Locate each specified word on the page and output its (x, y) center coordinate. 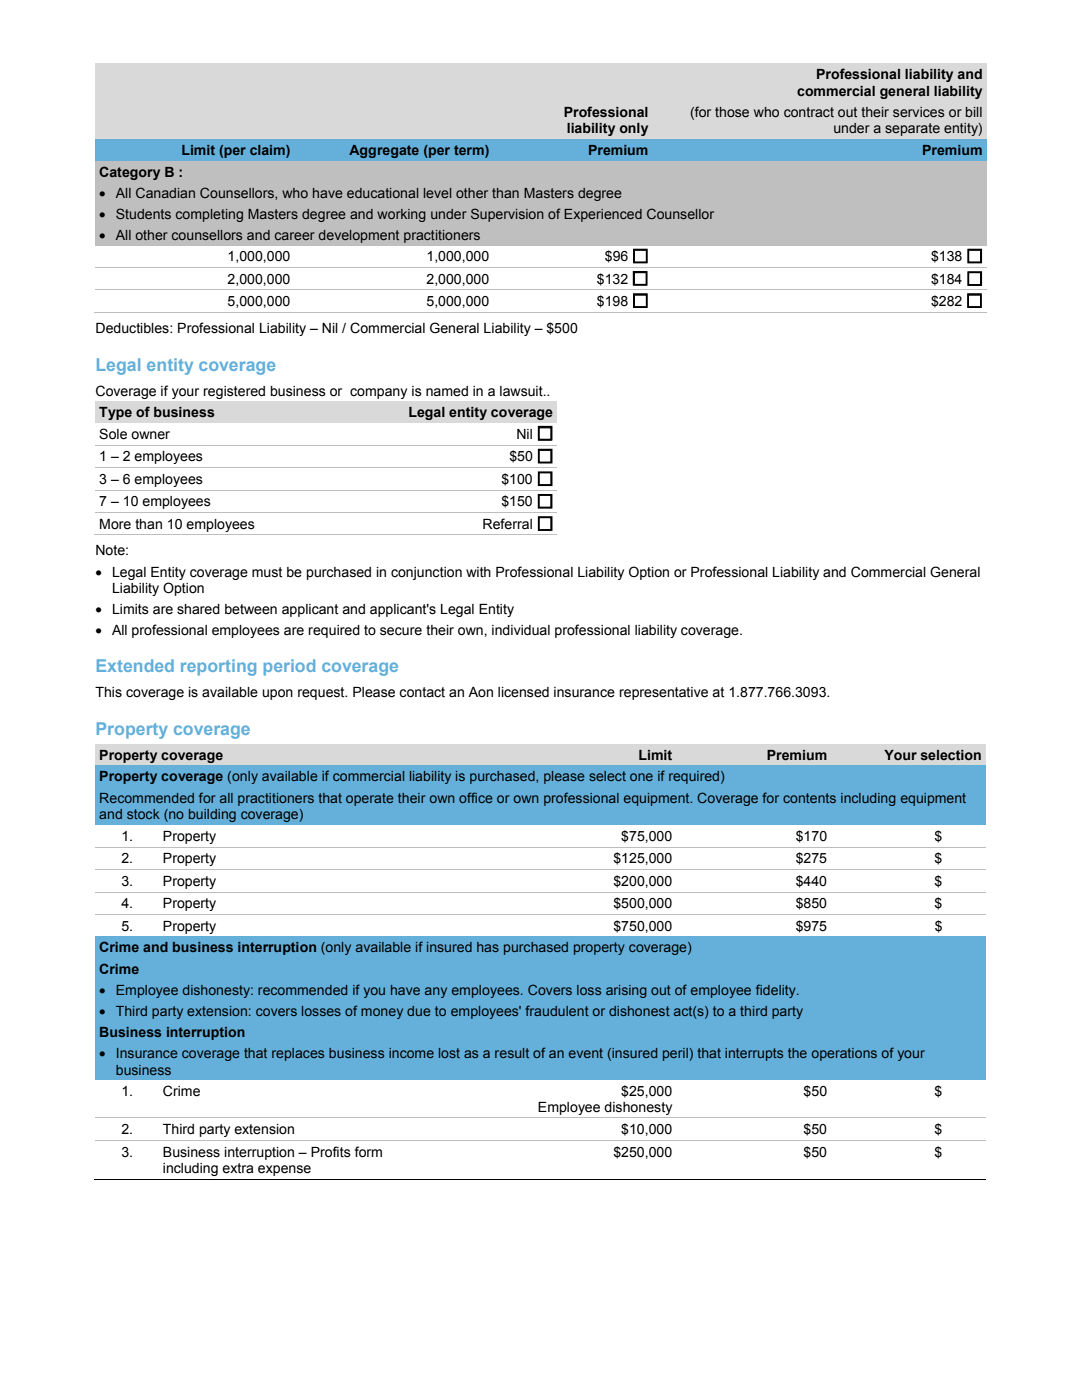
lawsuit (522, 391)
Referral (507, 524)
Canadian (165, 192)
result (512, 1053)
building (212, 815)
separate (912, 129)
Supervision (507, 215)
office (476, 797)
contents (809, 798)
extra (238, 1168)
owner (150, 435)
